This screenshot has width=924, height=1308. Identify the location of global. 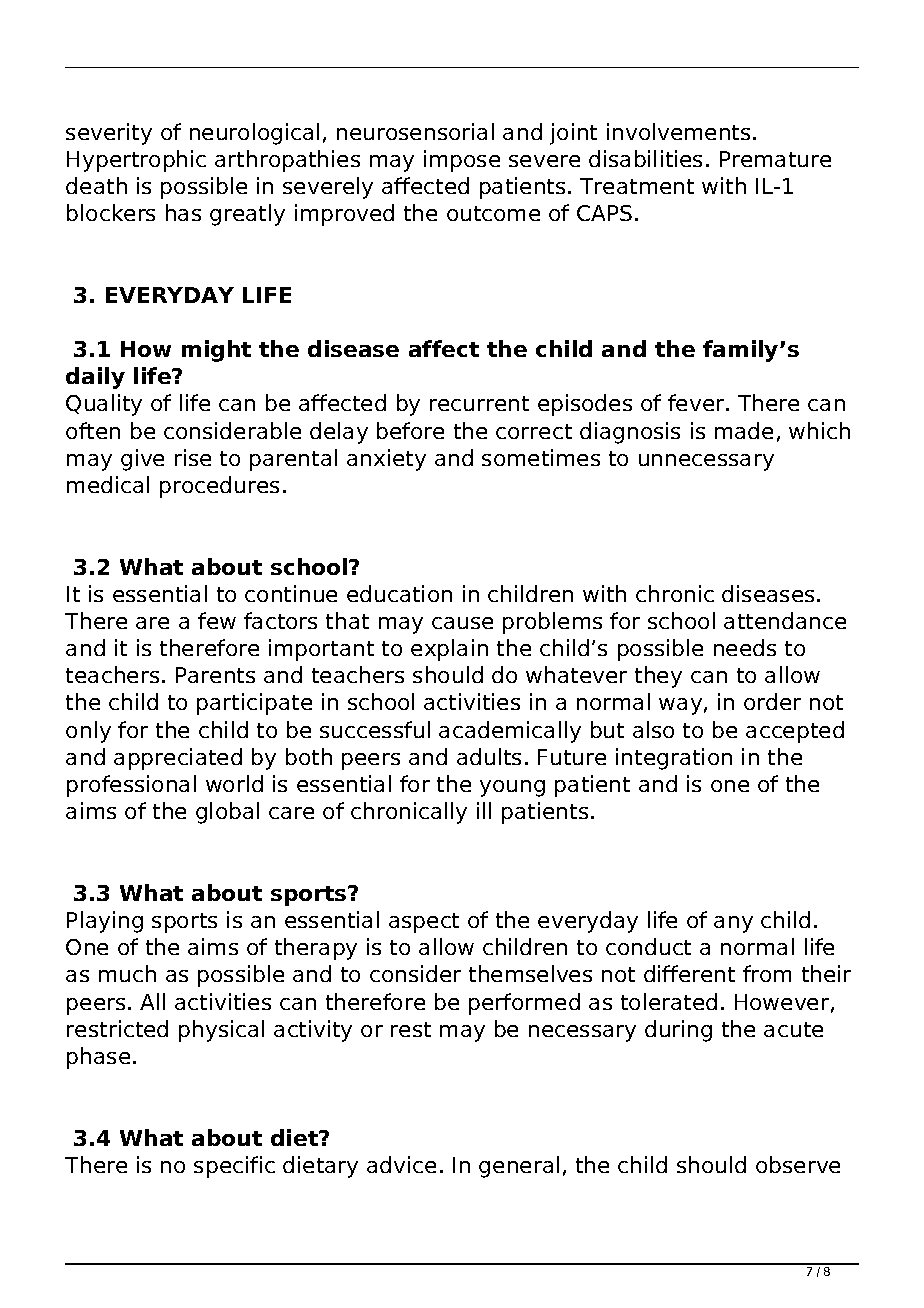
(227, 813).
